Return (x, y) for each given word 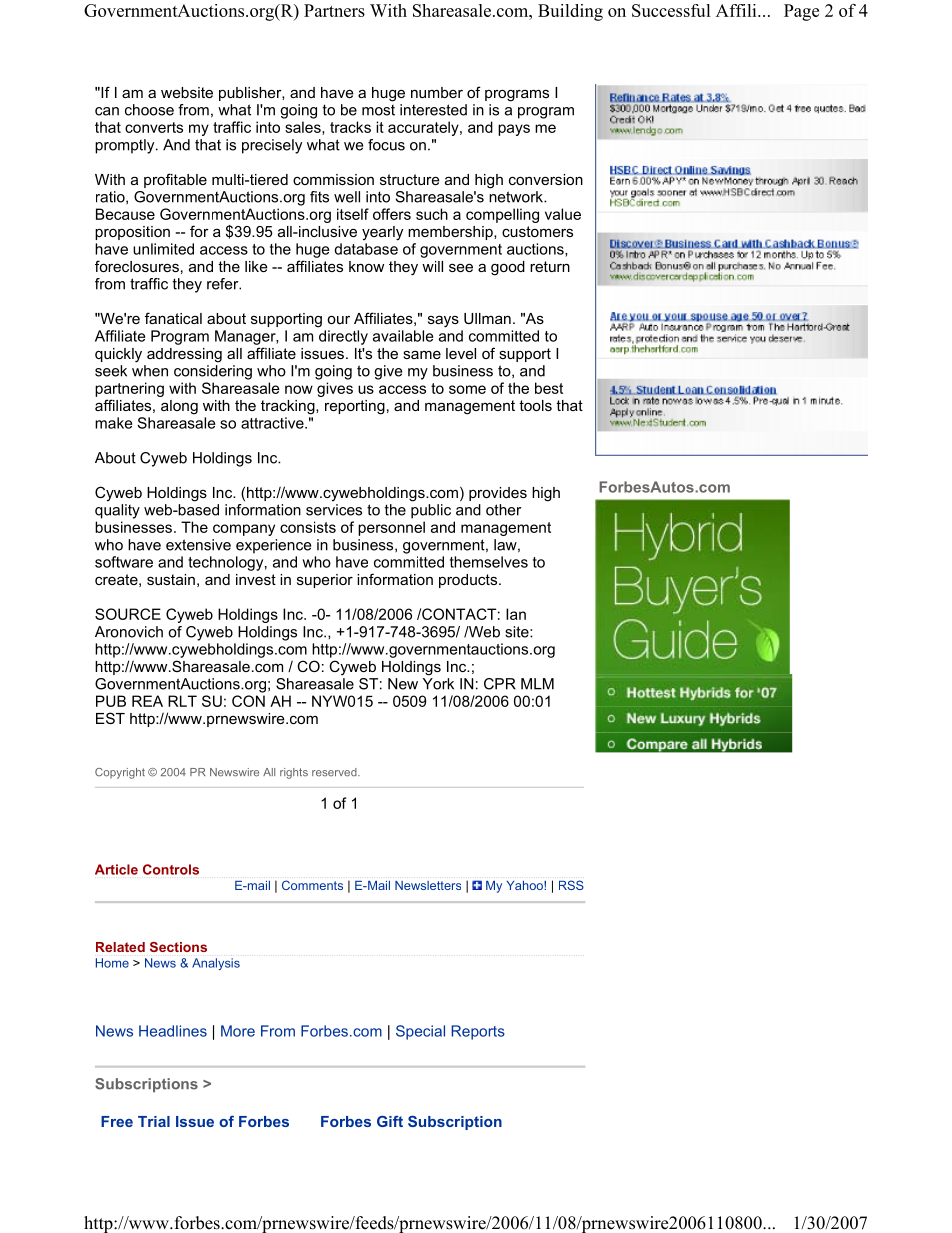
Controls (171, 869)
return (550, 266)
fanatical (173, 318)
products (469, 581)
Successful (671, 10)
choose (149, 110)
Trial (154, 1121)
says (443, 321)
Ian (516, 614)
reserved (335, 772)
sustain (171, 579)
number (437, 92)
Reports (478, 1032)
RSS (571, 885)
